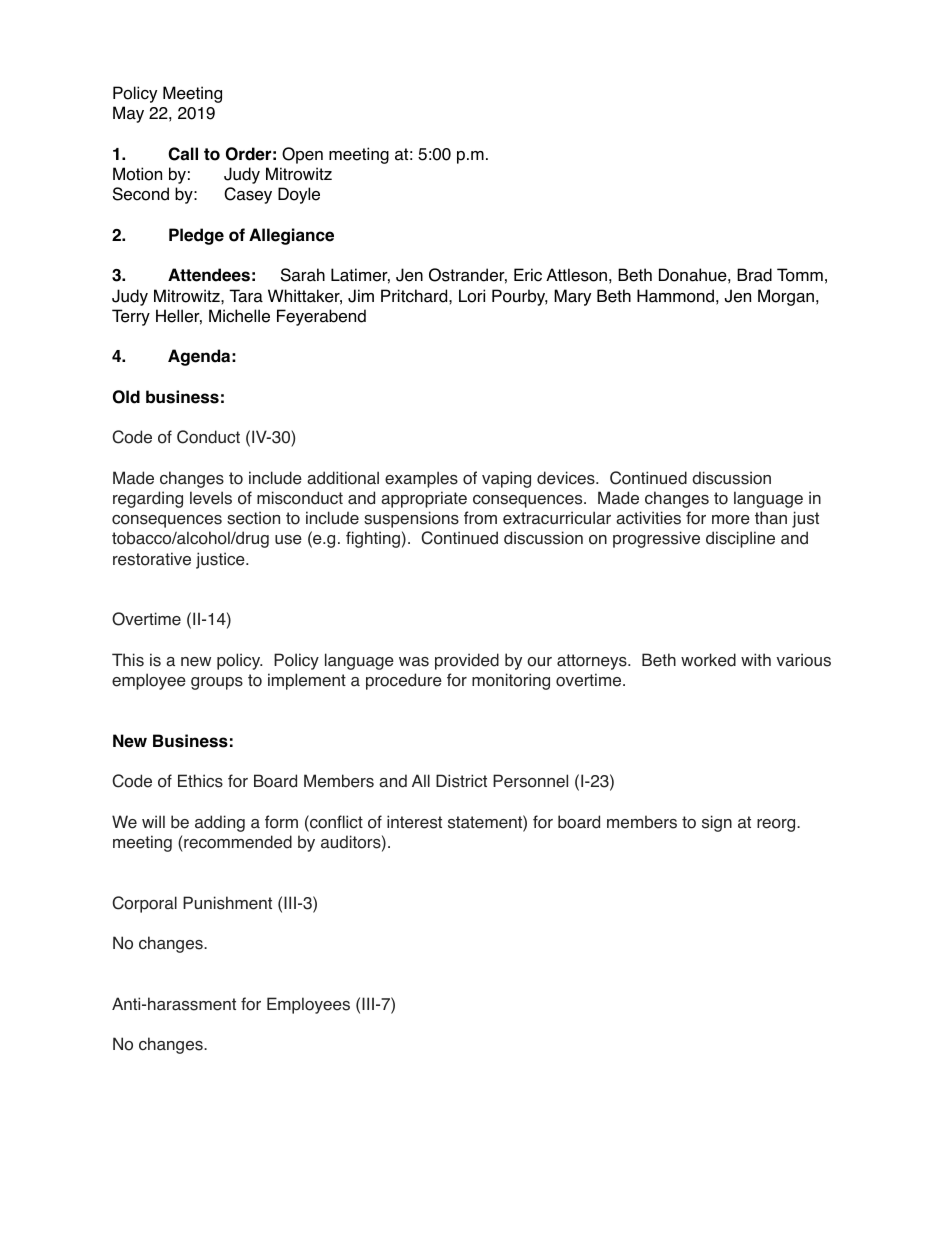 The width and height of the image is (952, 1233). Describe the element at coordinates (754, 275) in the image. I see `Brad` at that location.
